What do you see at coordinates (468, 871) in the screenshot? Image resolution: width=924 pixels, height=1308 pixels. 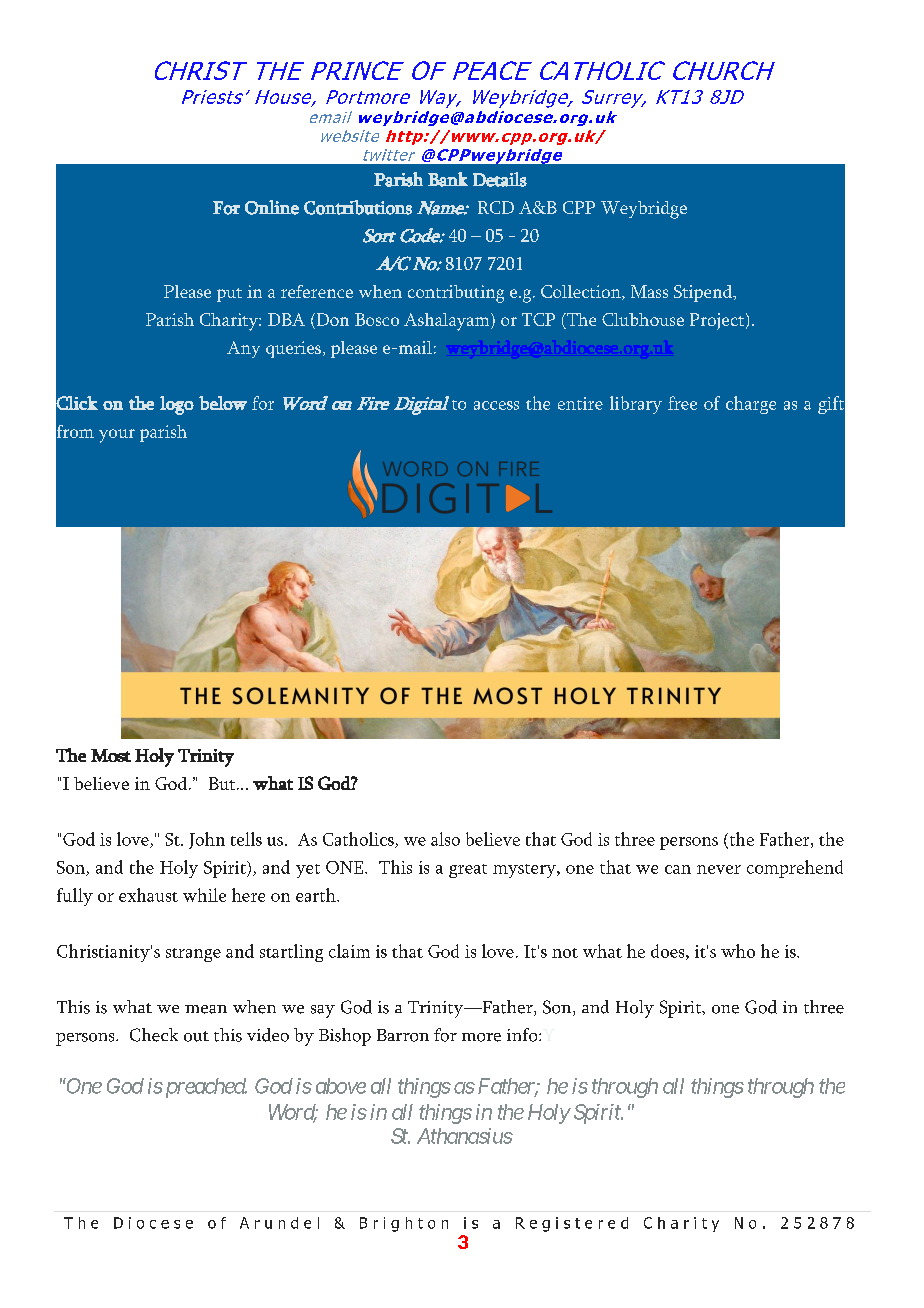 I see `great` at bounding box center [468, 871].
